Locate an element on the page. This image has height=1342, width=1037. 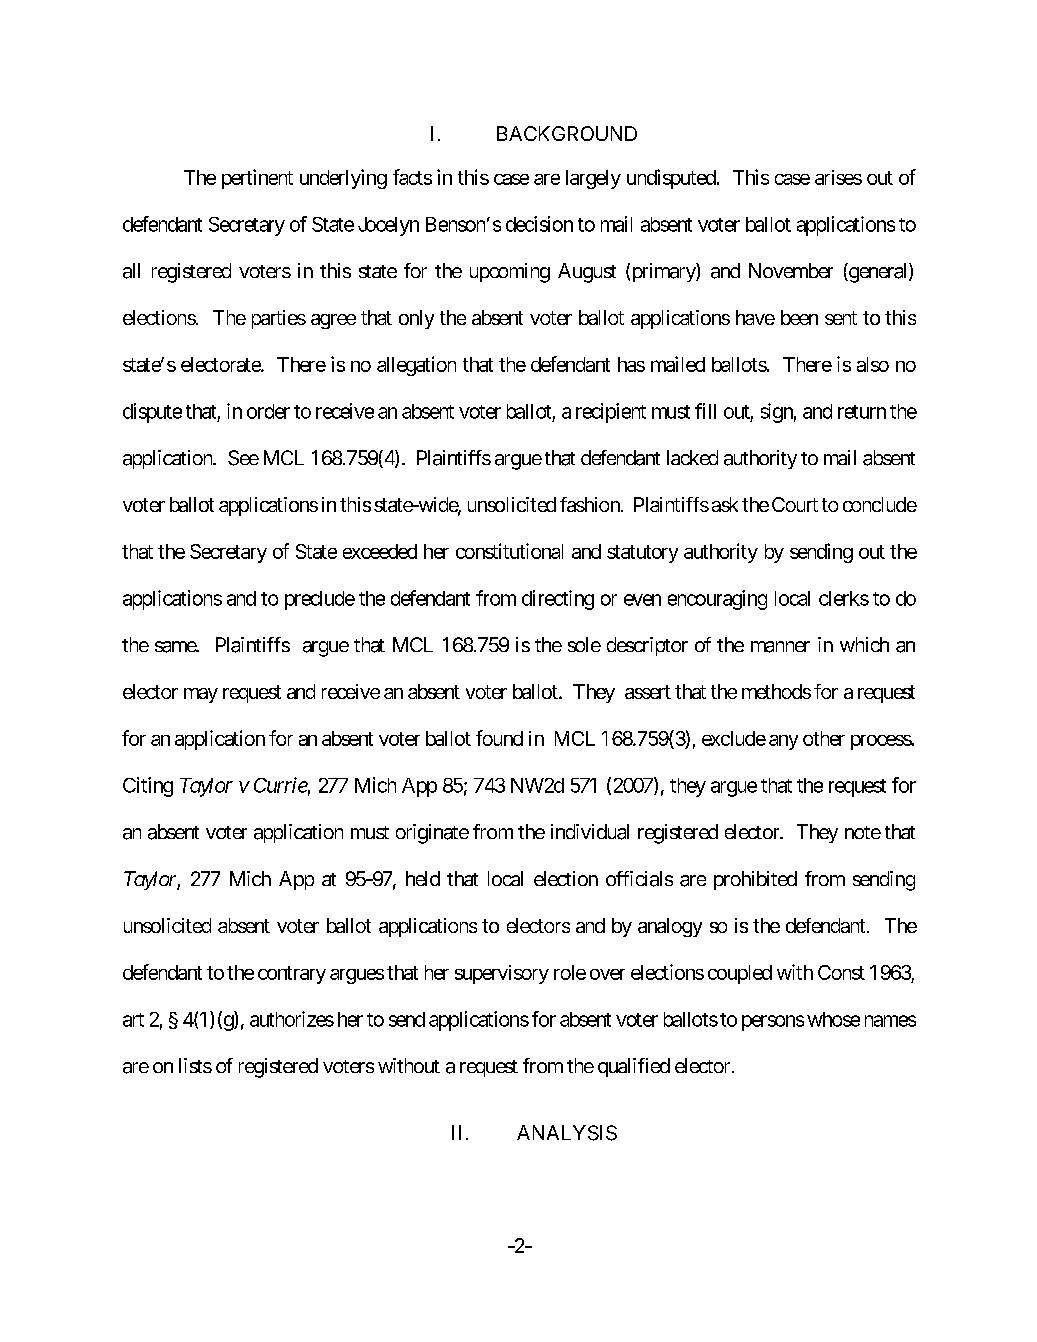
November is located at coordinates (791, 270).
